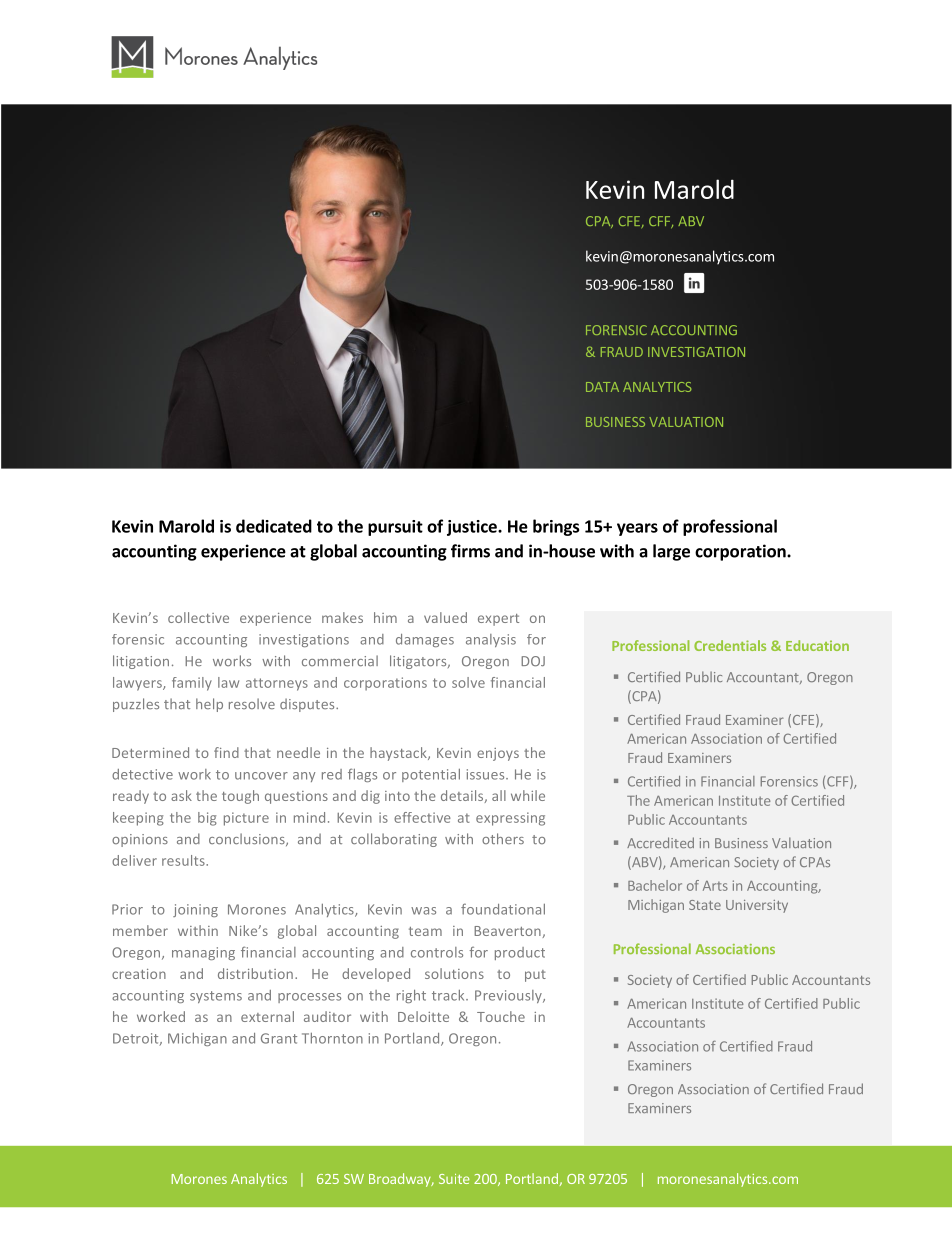 Image resolution: width=952 pixels, height=1233 pixels. What do you see at coordinates (757, 906) in the document?
I see `University` at bounding box center [757, 906].
